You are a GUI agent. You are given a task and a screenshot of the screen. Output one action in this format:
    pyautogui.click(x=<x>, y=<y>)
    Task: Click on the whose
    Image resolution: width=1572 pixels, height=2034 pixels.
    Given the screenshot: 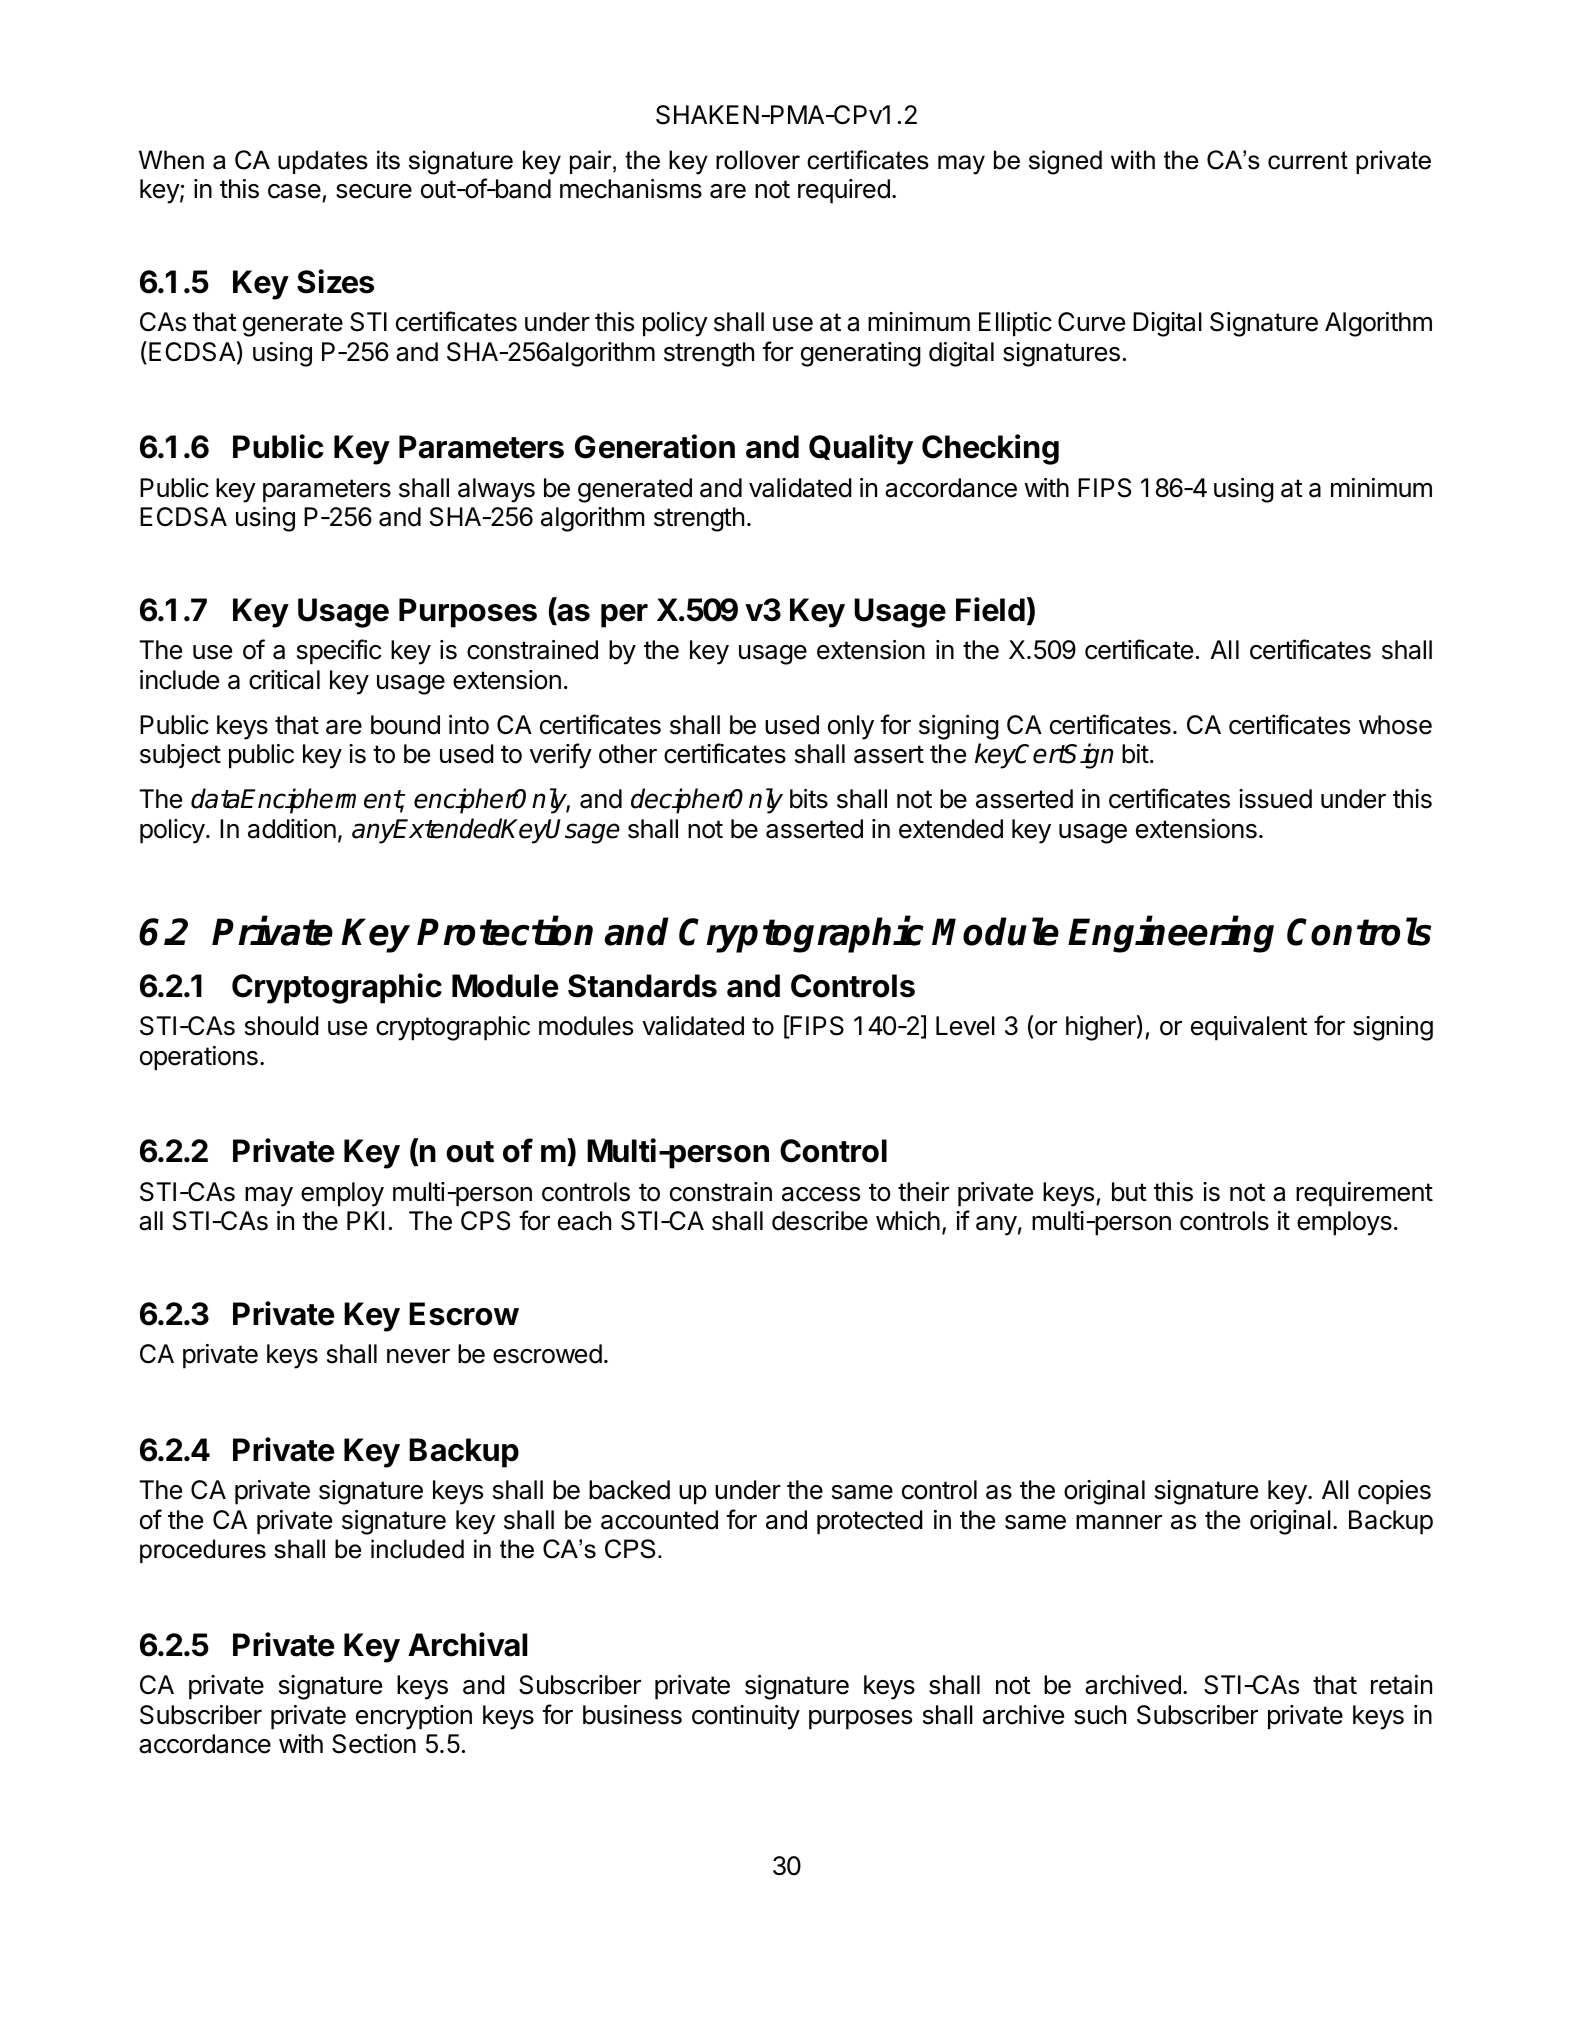 What is the action you would take?
    pyautogui.click(x=1395, y=725)
